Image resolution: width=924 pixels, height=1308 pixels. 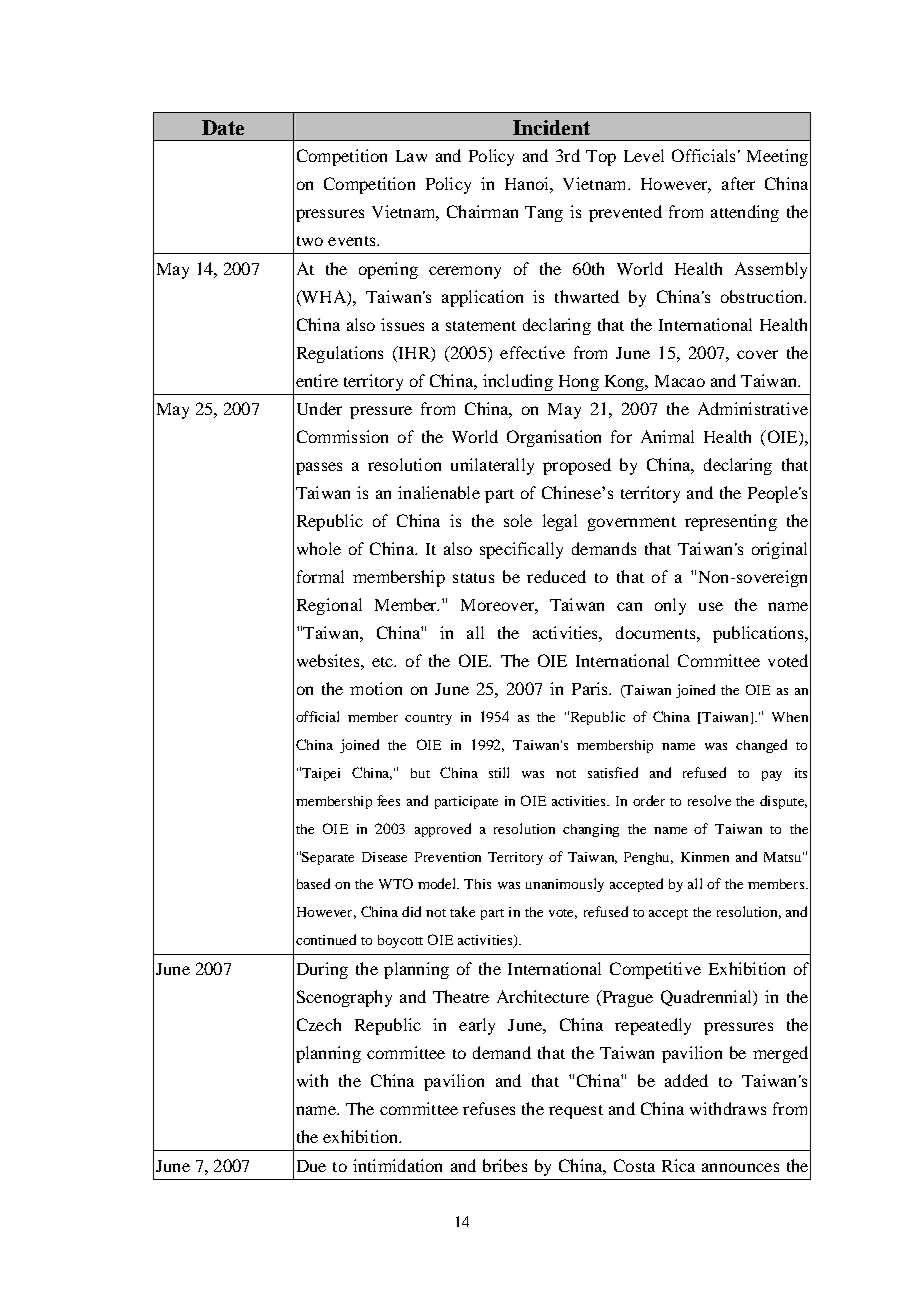 What do you see at coordinates (738, 183) in the screenshot?
I see `after` at bounding box center [738, 183].
